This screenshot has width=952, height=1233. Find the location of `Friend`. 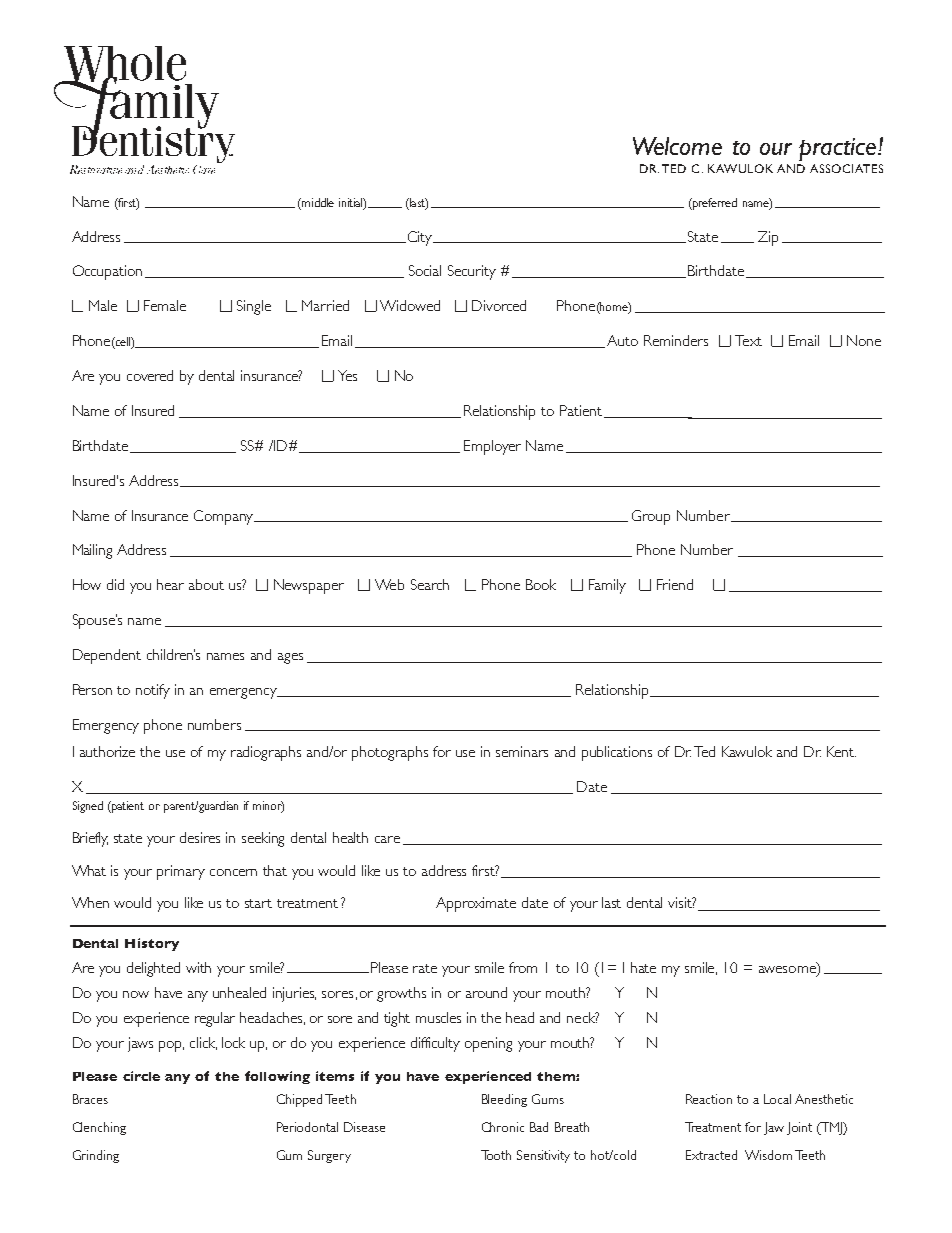

Friend is located at coordinates (675, 584).
